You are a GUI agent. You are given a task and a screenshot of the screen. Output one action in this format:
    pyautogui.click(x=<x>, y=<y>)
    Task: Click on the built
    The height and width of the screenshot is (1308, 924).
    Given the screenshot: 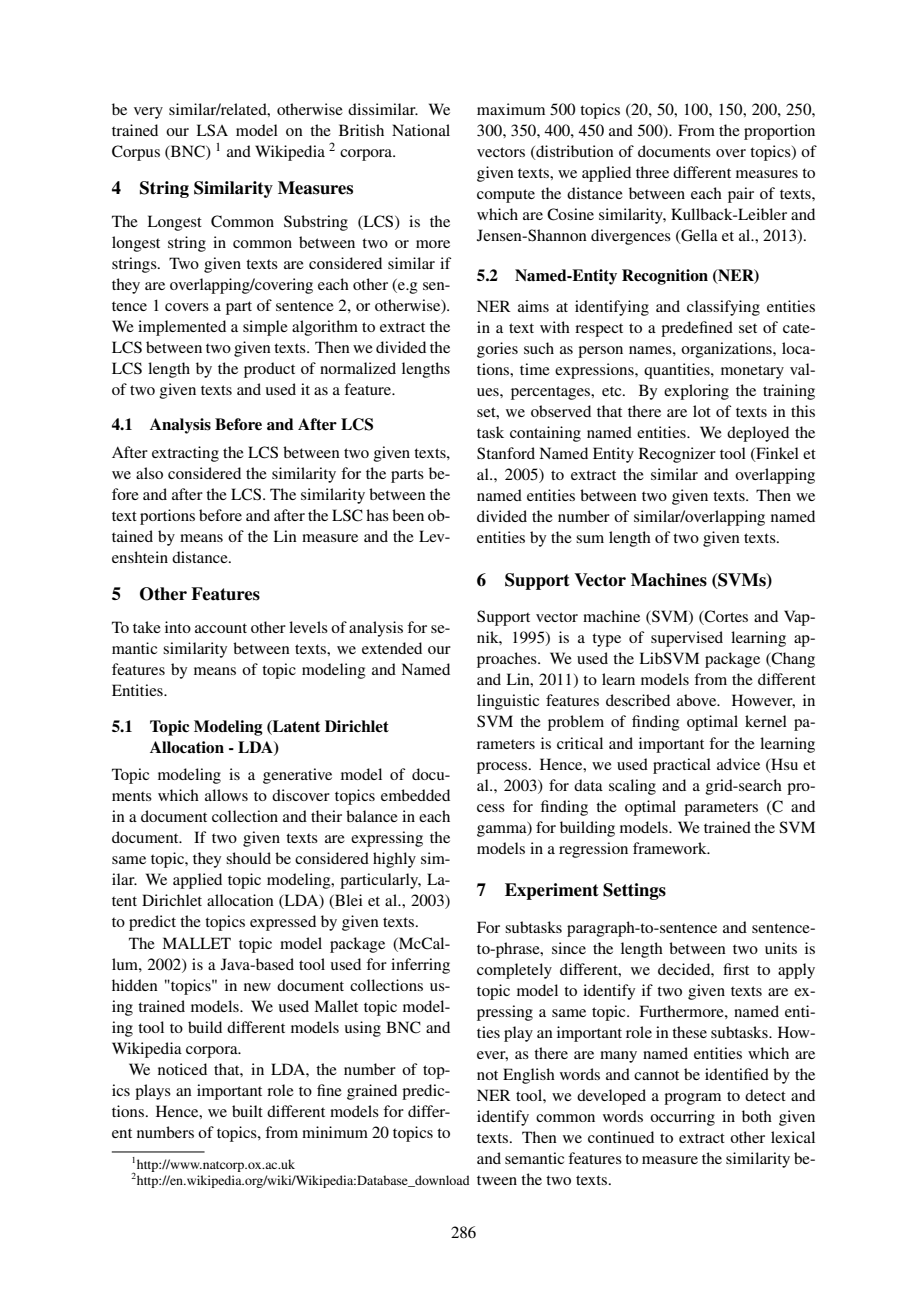 What is the action you would take?
    pyautogui.click(x=247, y=1111)
